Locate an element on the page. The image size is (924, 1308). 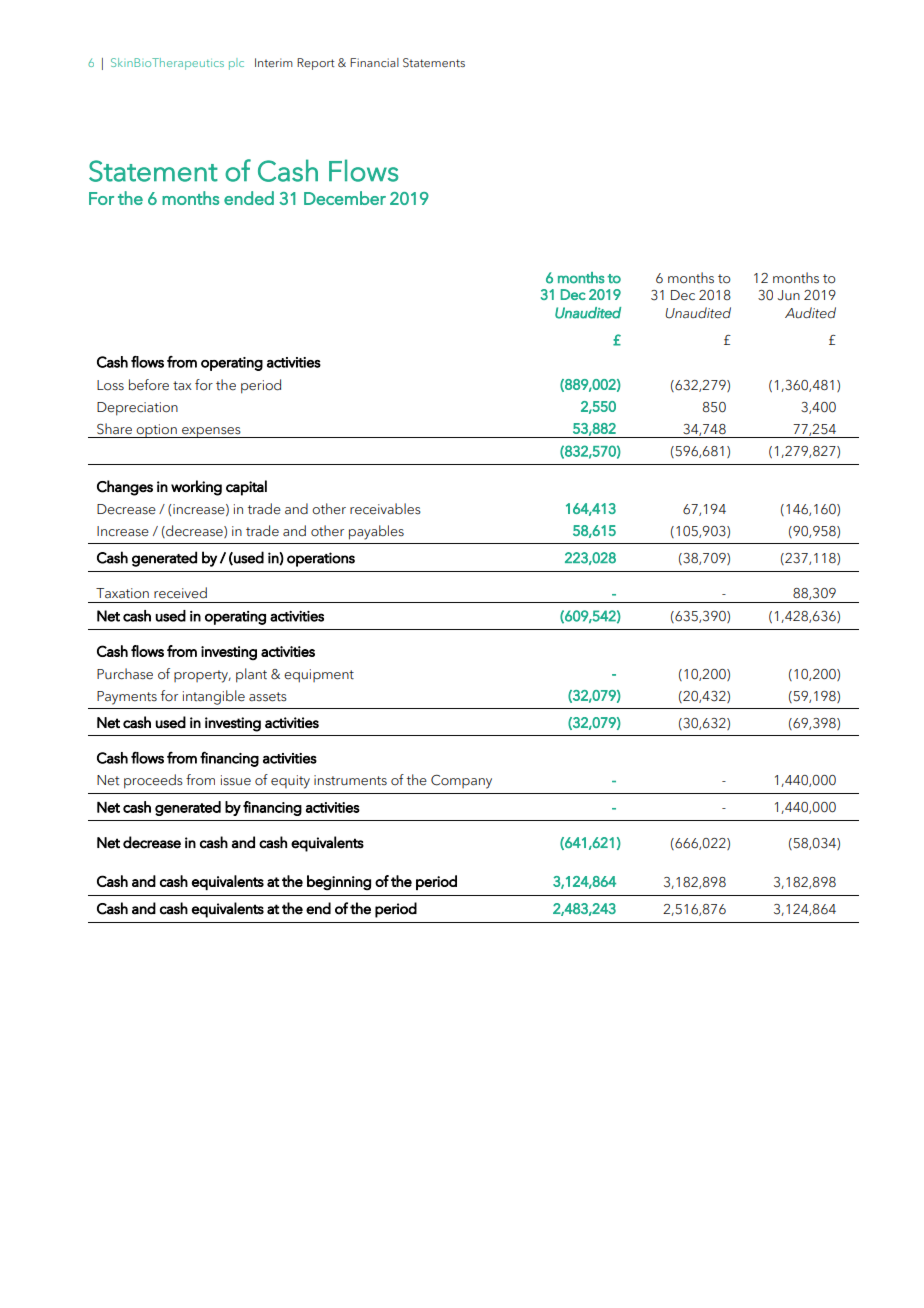
beginning is located at coordinates (339, 883).
